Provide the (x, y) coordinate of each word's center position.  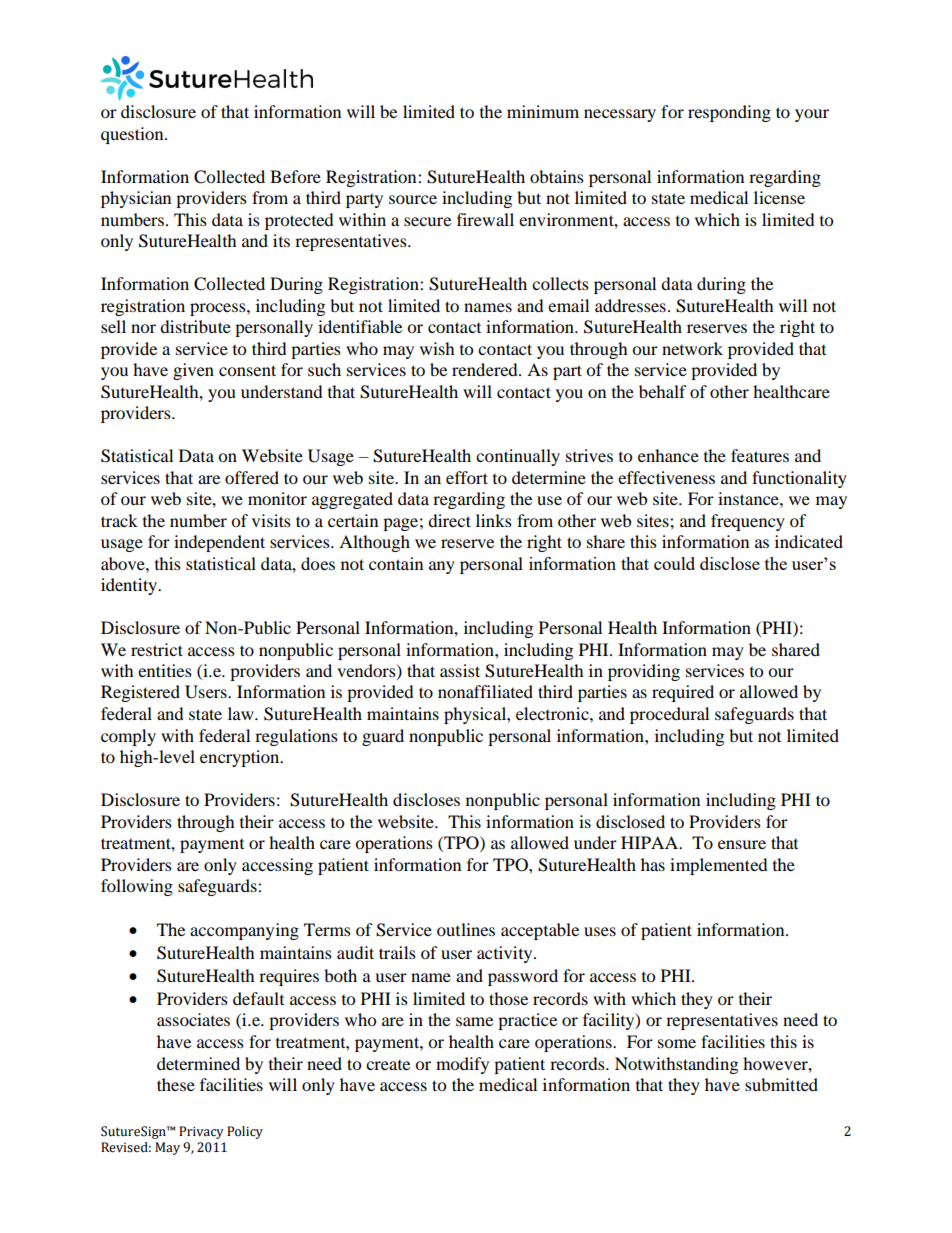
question (133, 135)
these (176, 1084)
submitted (781, 1084)
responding (729, 113)
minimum (543, 111)
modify (462, 1065)
